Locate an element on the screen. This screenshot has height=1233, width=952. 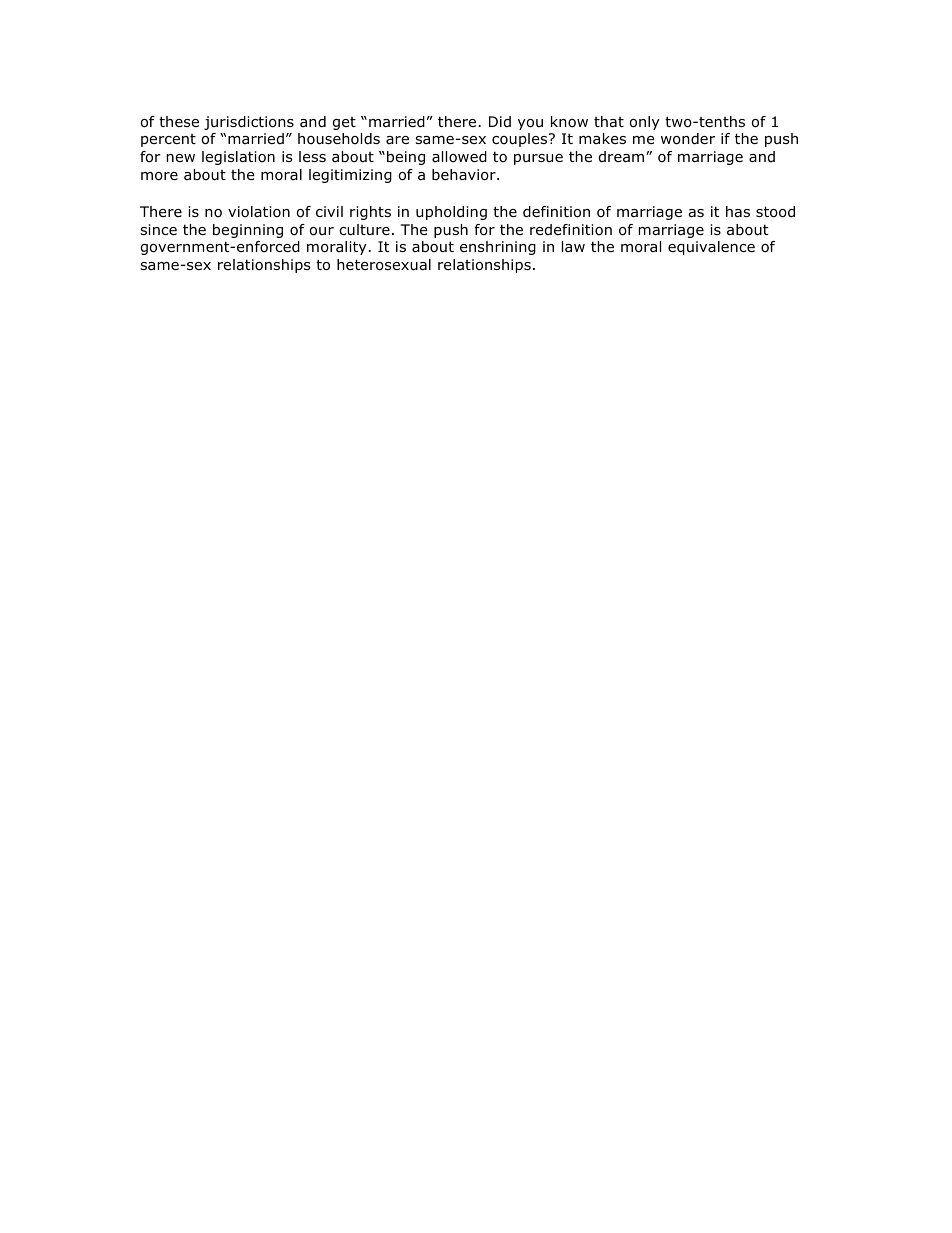
behavior is located at coordinates (465, 175).
